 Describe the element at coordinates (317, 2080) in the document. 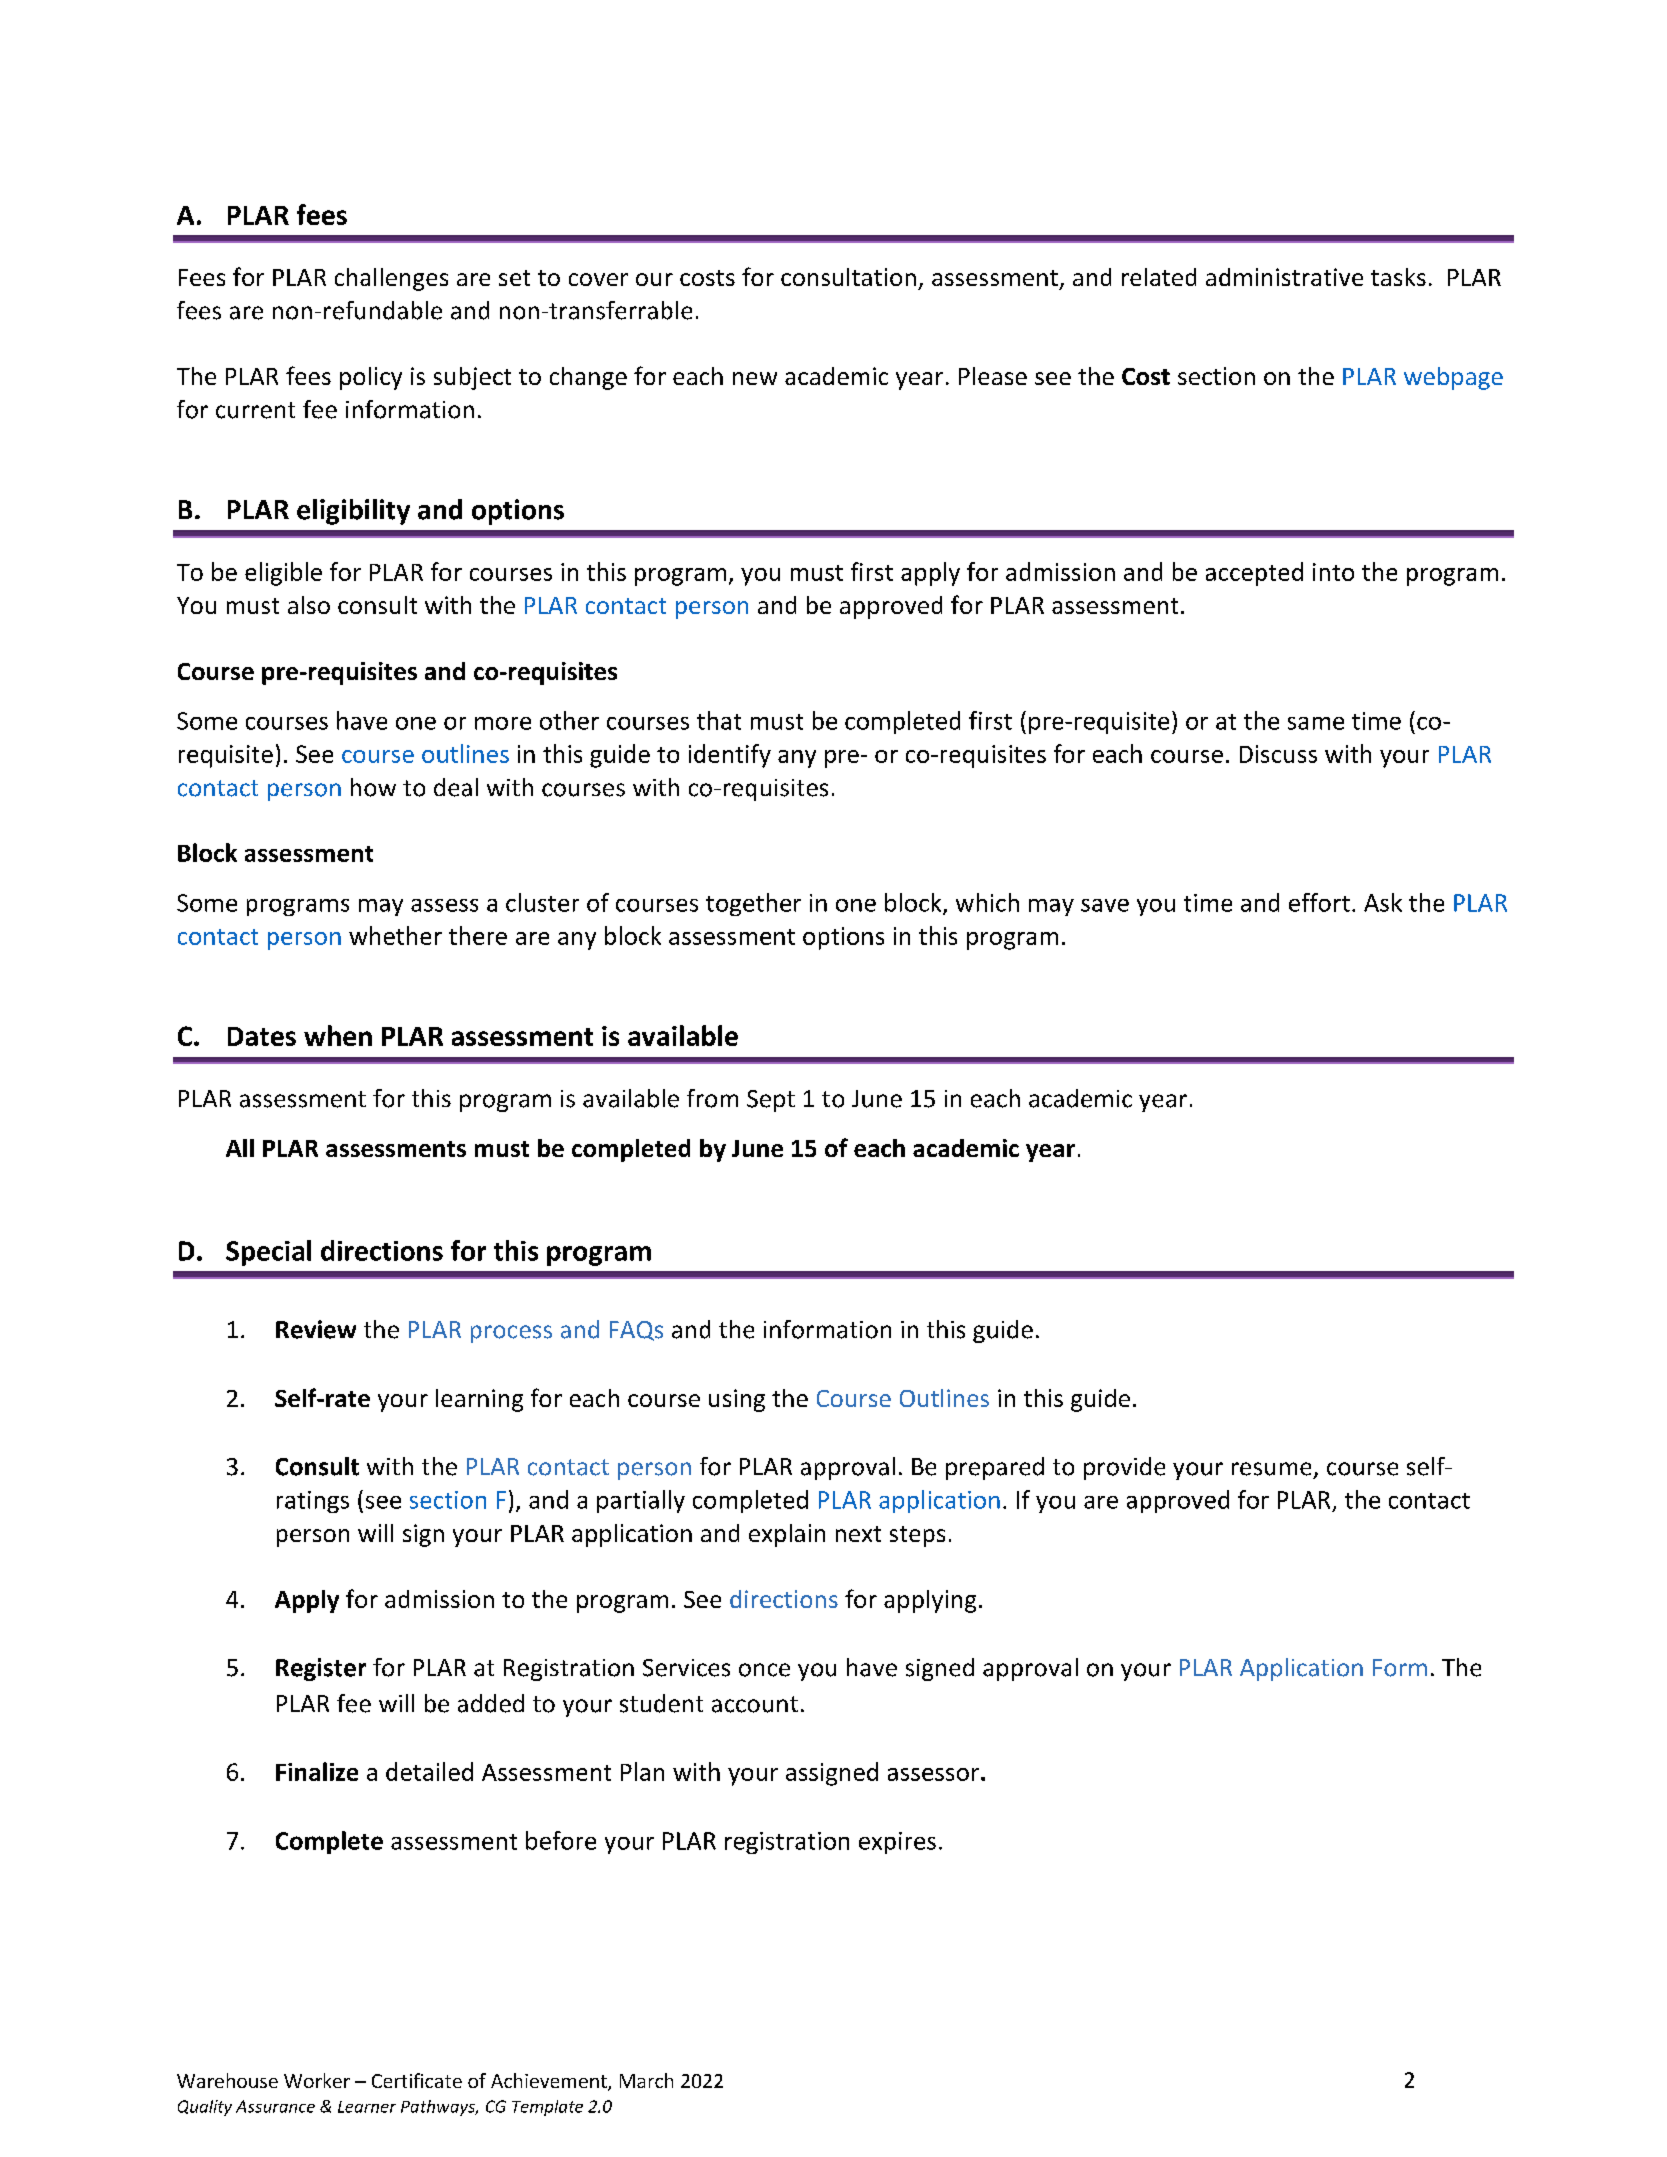

I see `Worker` at that location.
